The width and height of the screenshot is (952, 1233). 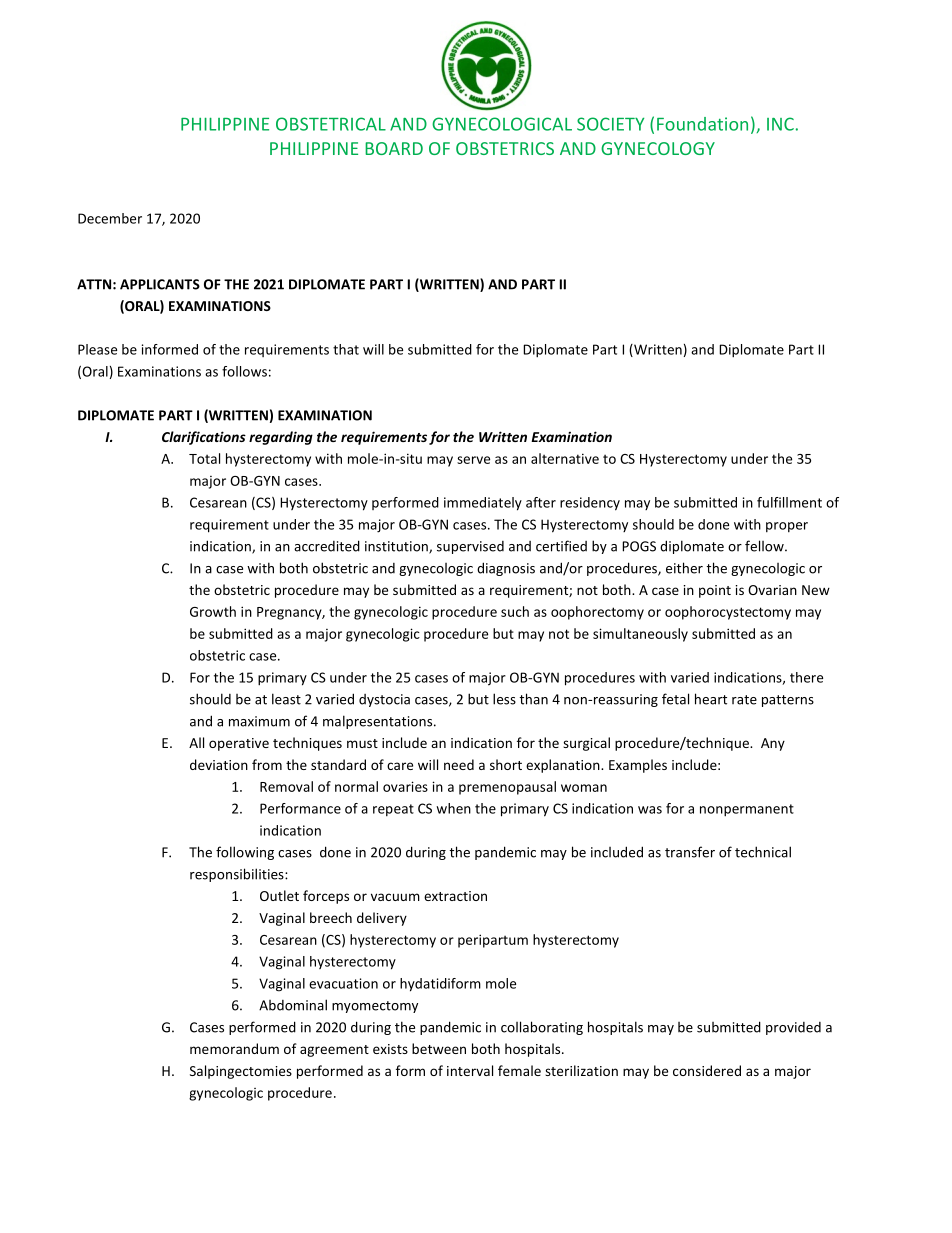 I want to click on December, so click(x=110, y=218).
